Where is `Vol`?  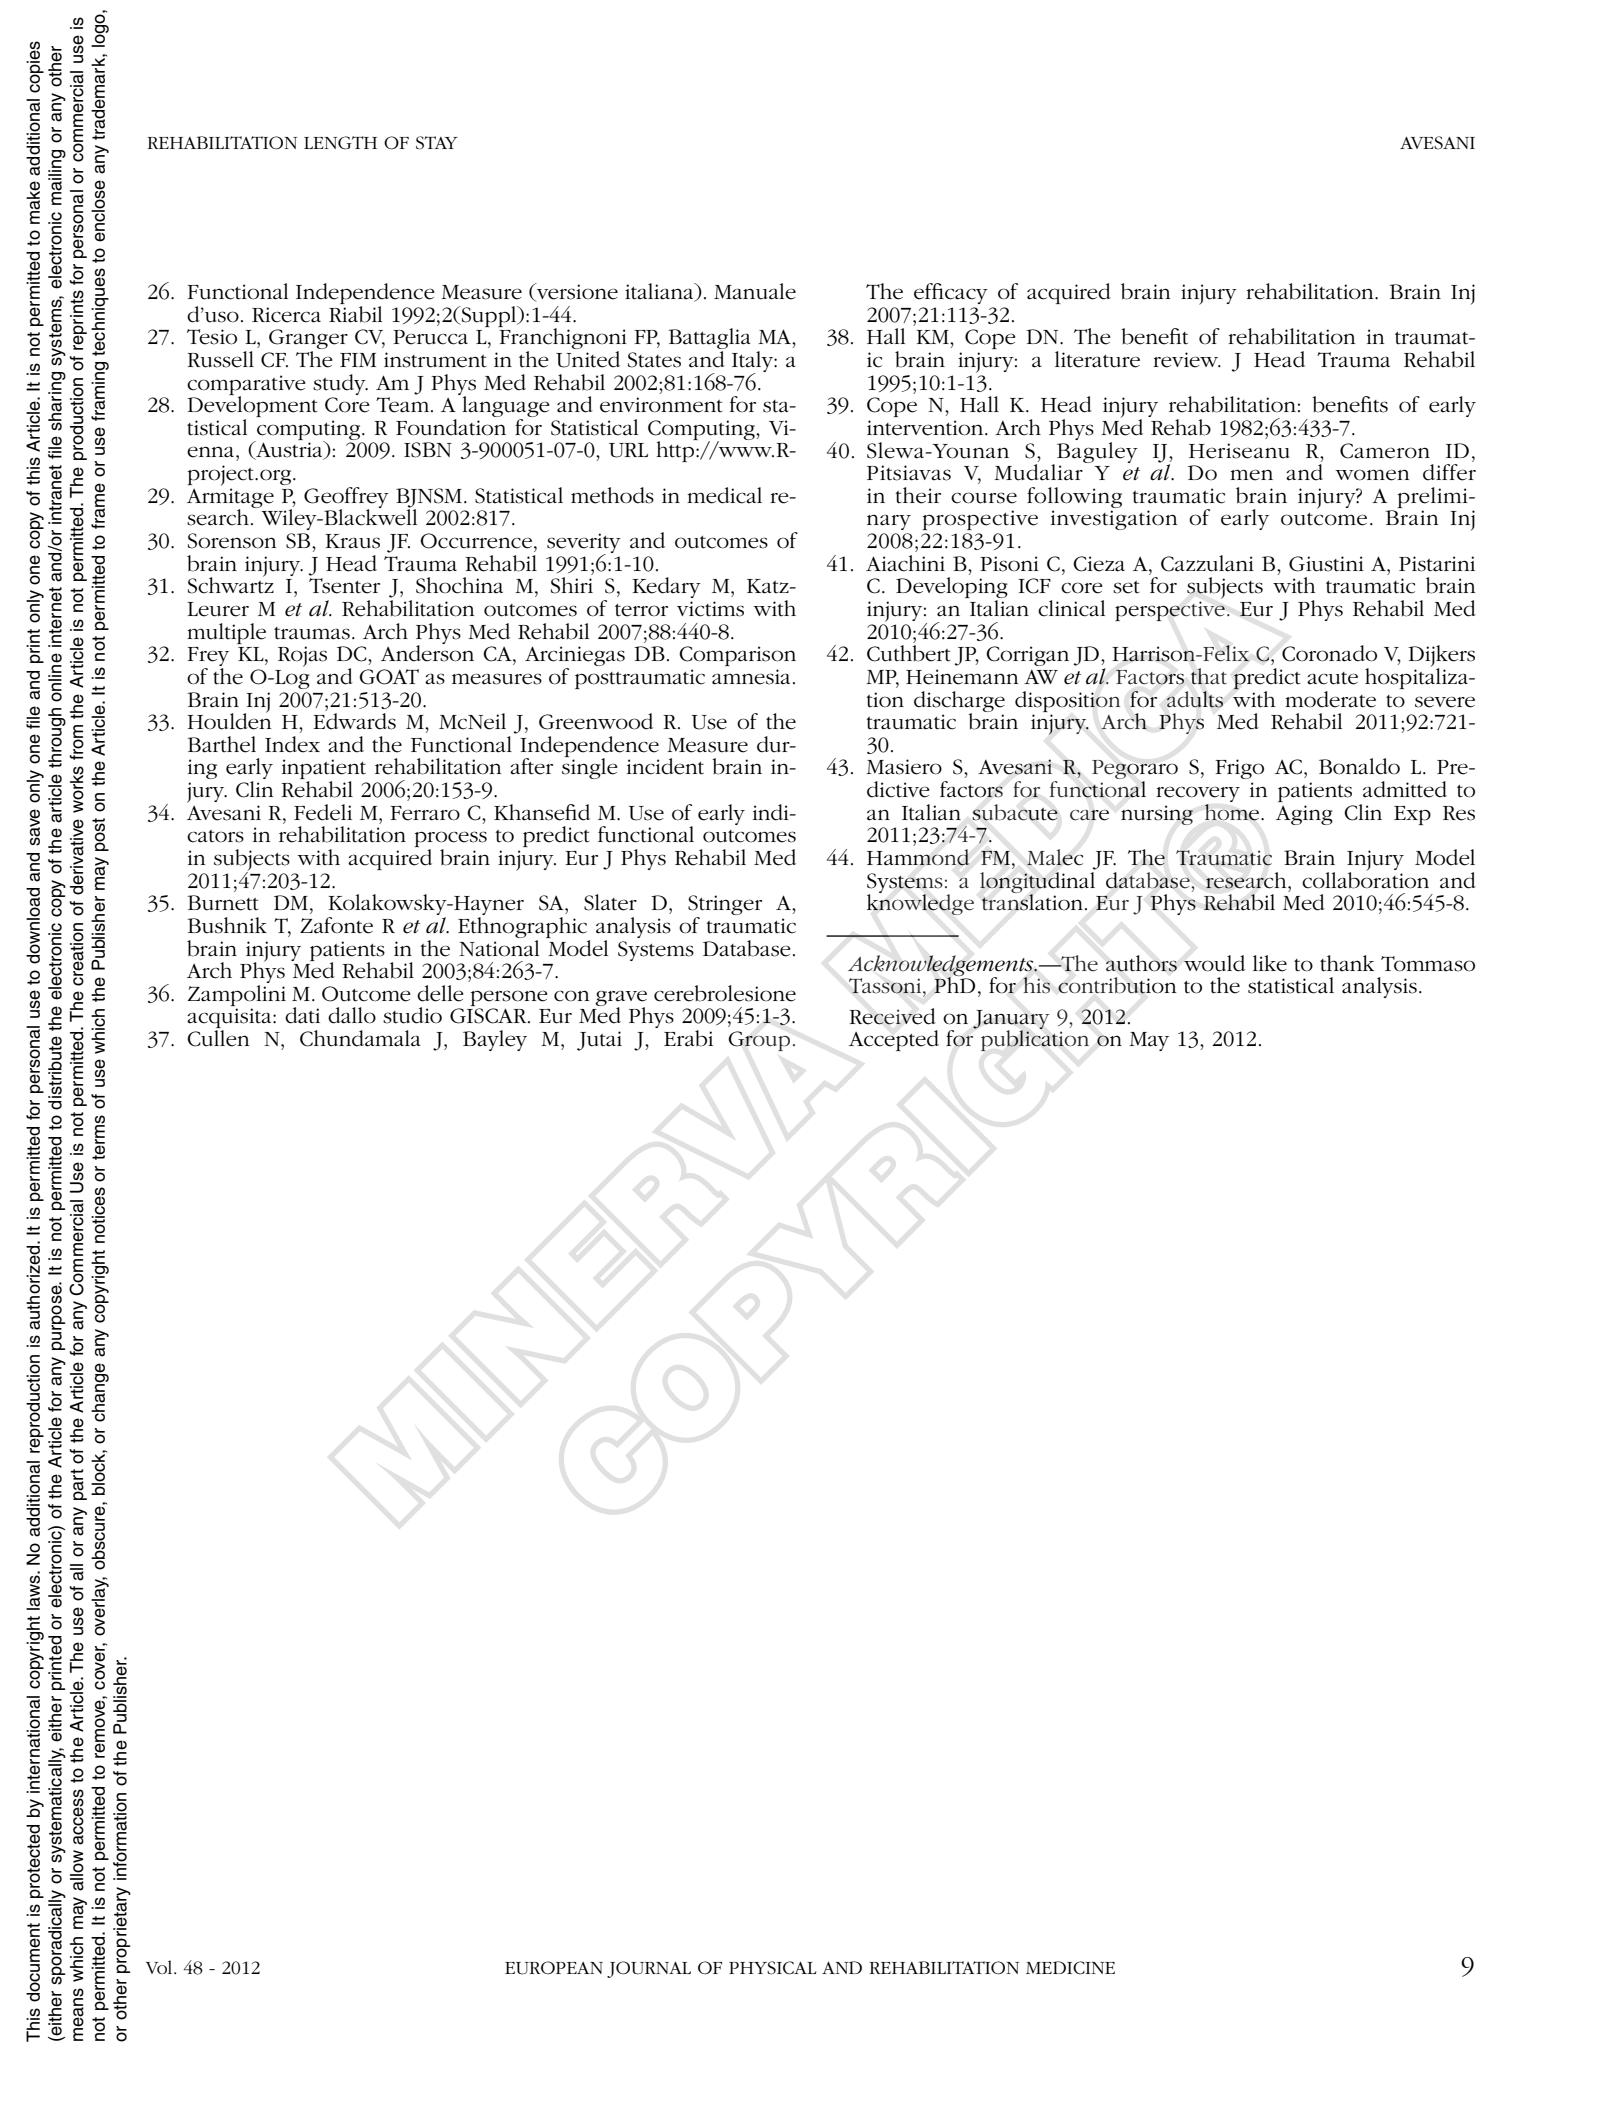 Vol is located at coordinates (160, 1967).
